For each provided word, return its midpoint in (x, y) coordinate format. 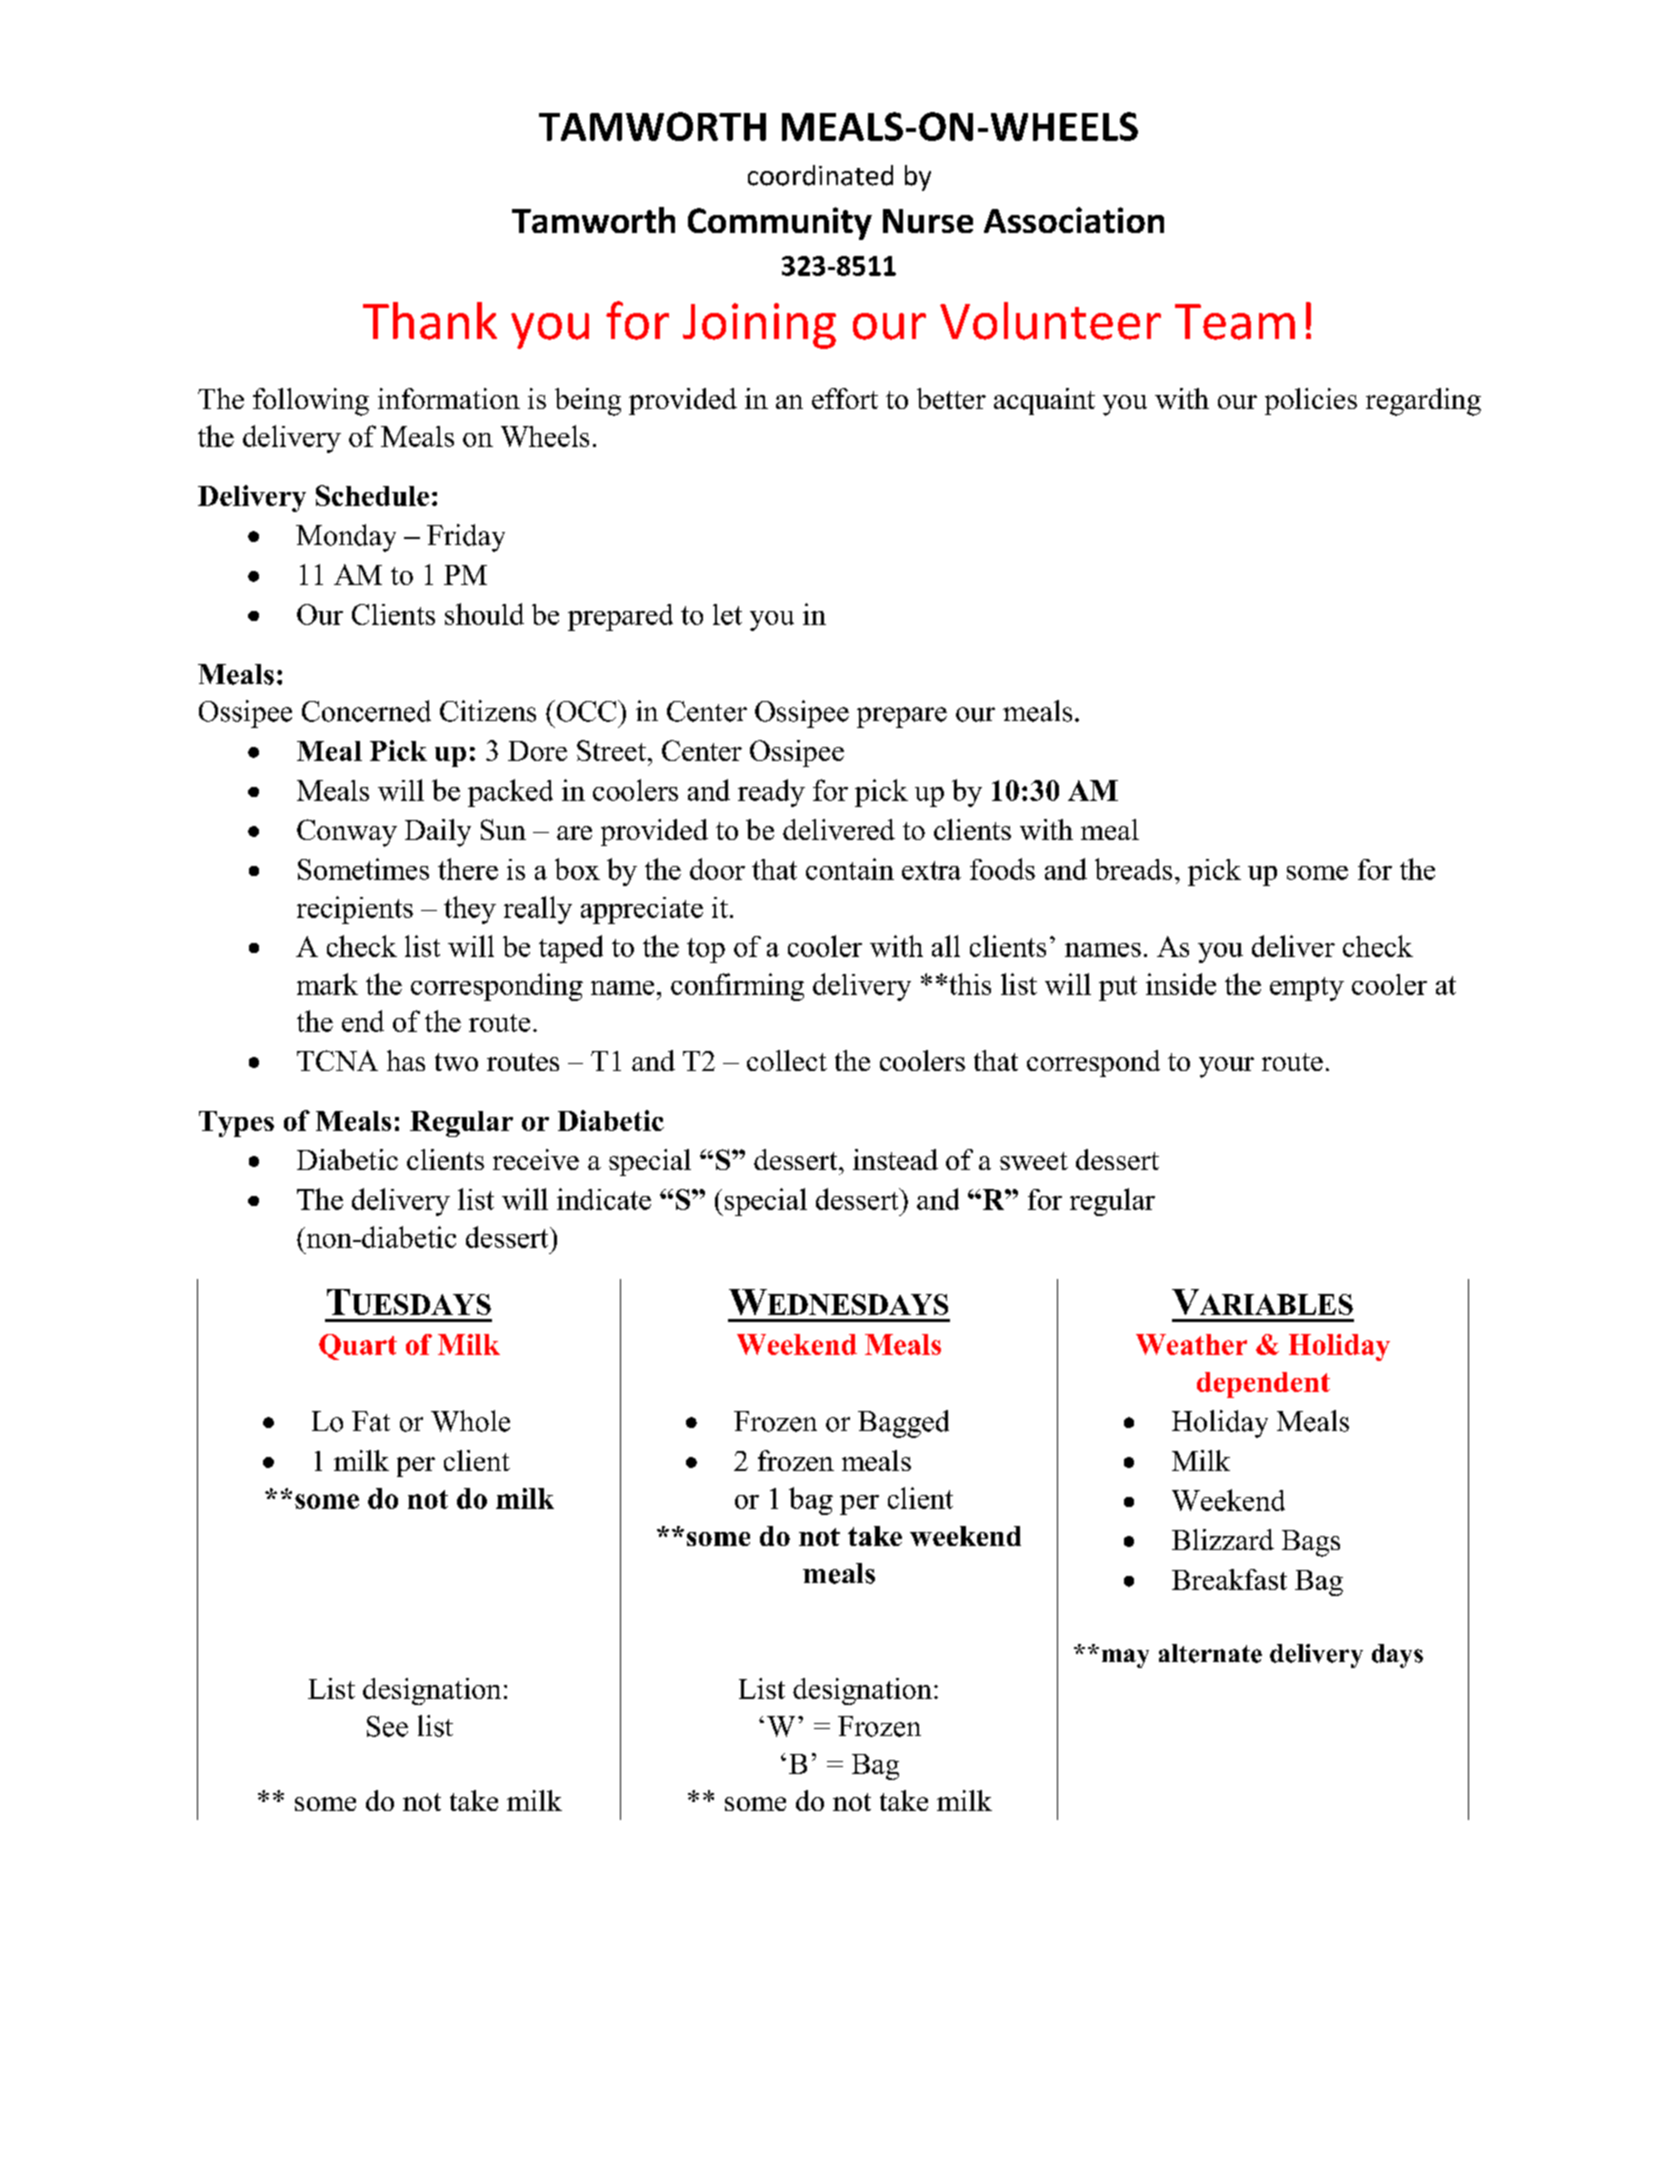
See (387, 1726)
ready (771, 793)
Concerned (366, 711)
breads (1133, 869)
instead (895, 1159)
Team (1235, 322)
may (1125, 1658)
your (1226, 1067)
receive (536, 1159)
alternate (1210, 1653)
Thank (430, 321)
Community (780, 223)
